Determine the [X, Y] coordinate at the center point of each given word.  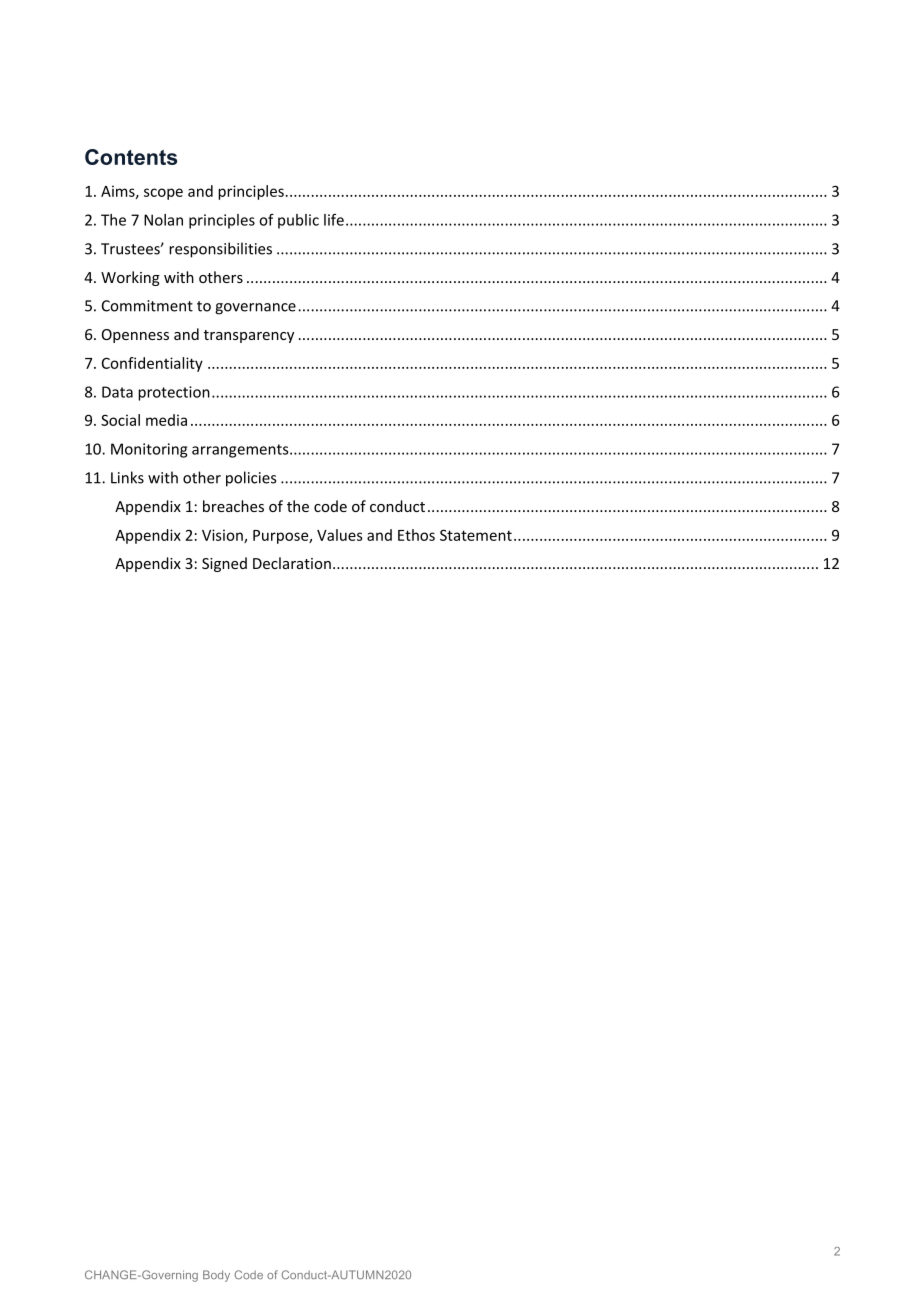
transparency [249, 336]
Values [340, 535]
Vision [223, 536]
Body [216, 1276]
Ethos [416, 535]
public [298, 221]
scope [163, 194]
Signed [224, 564]
